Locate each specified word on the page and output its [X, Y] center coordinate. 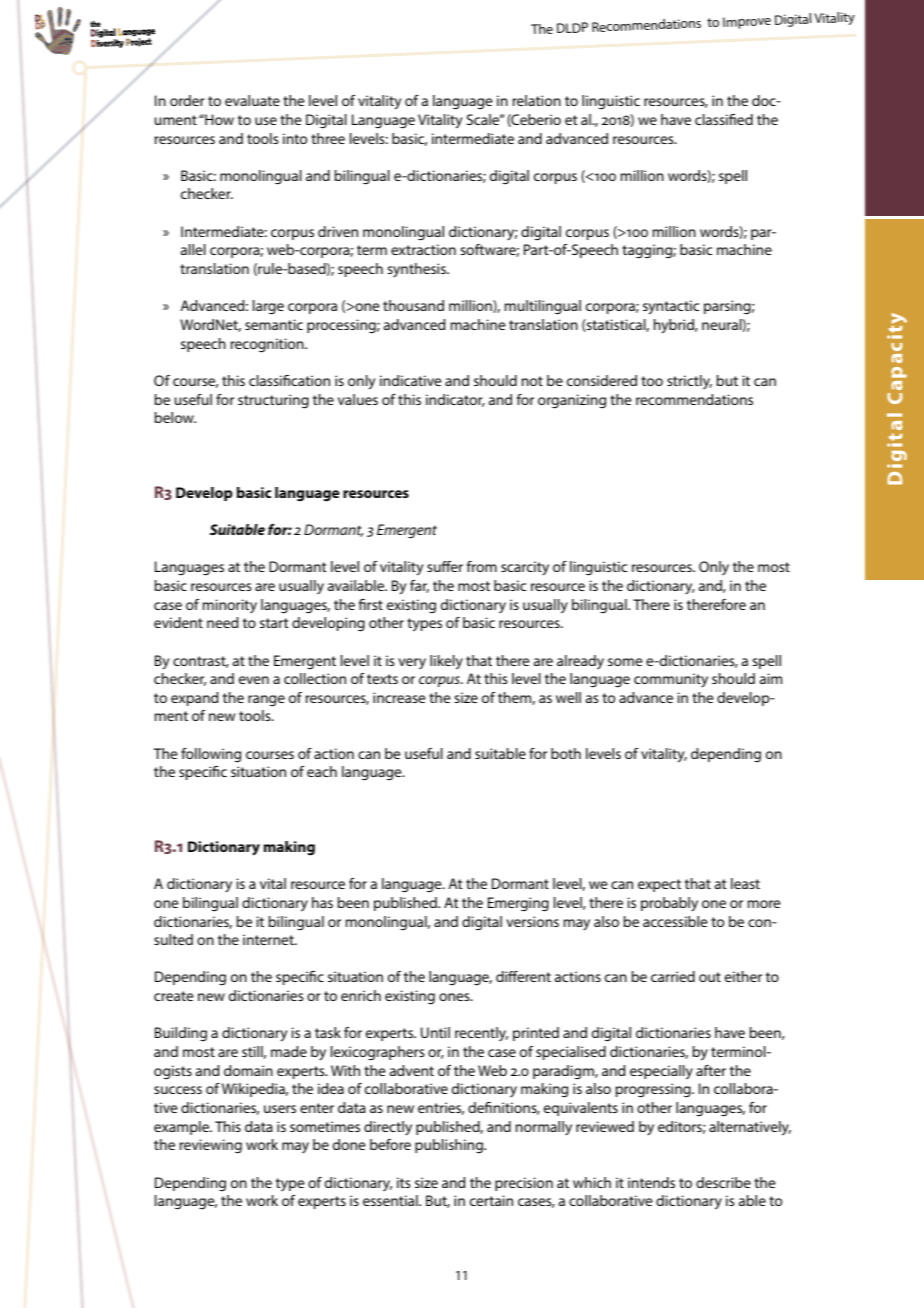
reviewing [211, 1146]
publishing [450, 1146]
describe [723, 1182]
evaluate [252, 100]
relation [537, 100]
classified [724, 119]
